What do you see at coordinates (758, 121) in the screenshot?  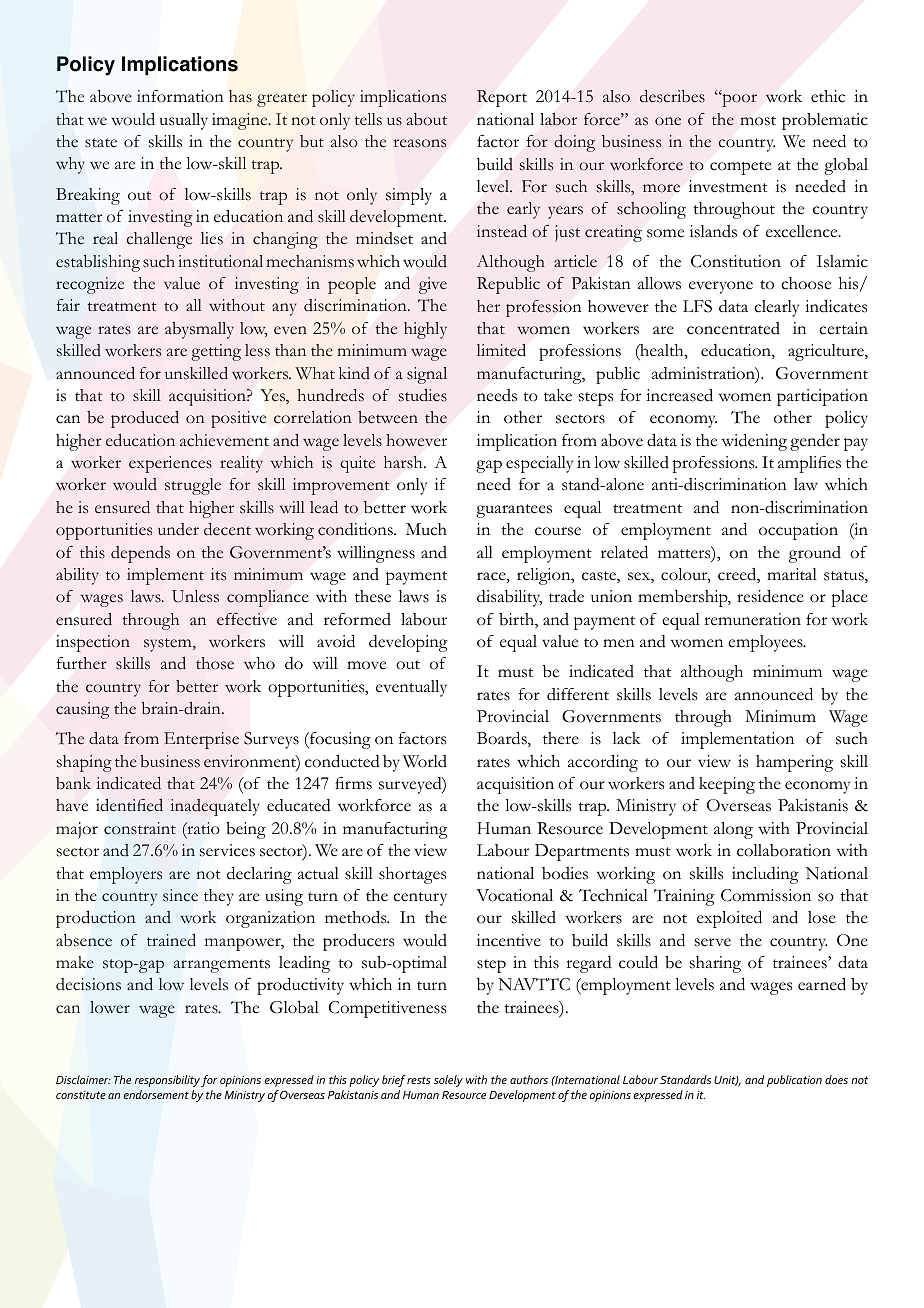 I see `most` at bounding box center [758, 121].
